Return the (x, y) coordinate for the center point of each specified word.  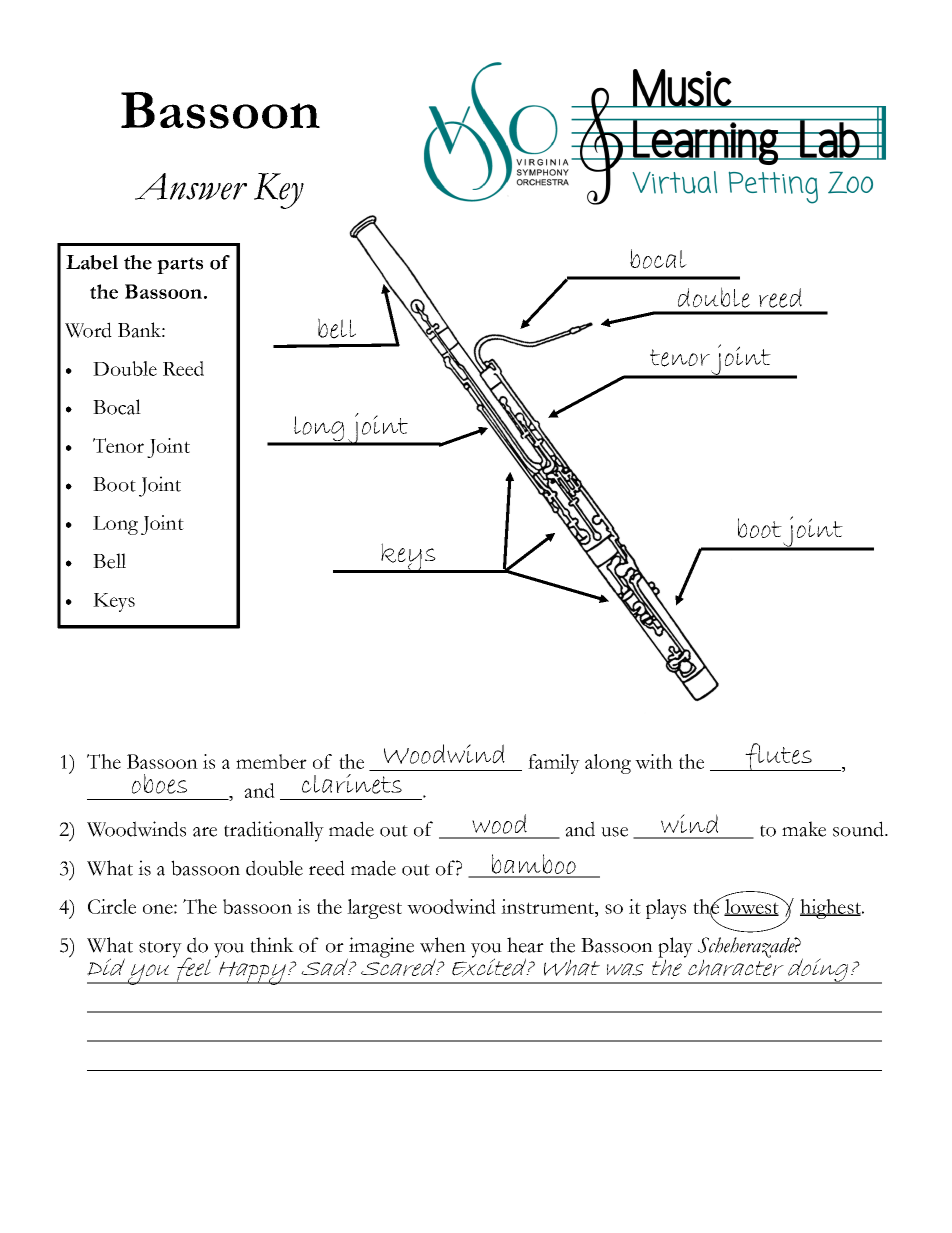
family (554, 764)
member (271, 761)
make (804, 829)
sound (859, 829)
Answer (191, 186)
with (654, 761)
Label (92, 262)
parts (180, 265)
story (160, 949)
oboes (159, 784)
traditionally (274, 831)
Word (88, 330)
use (614, 832)
